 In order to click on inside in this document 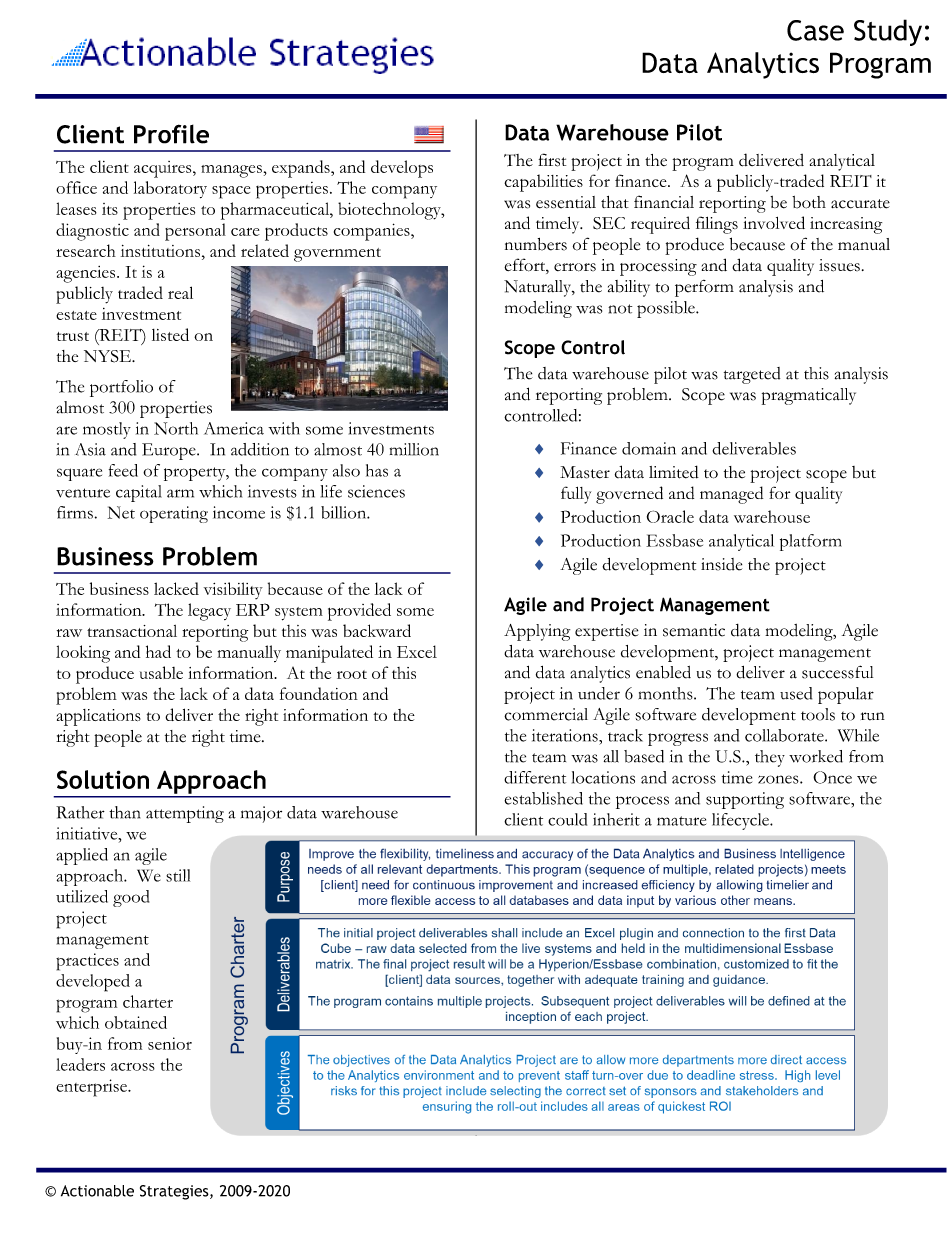, I will do `click(721, 564)`.
